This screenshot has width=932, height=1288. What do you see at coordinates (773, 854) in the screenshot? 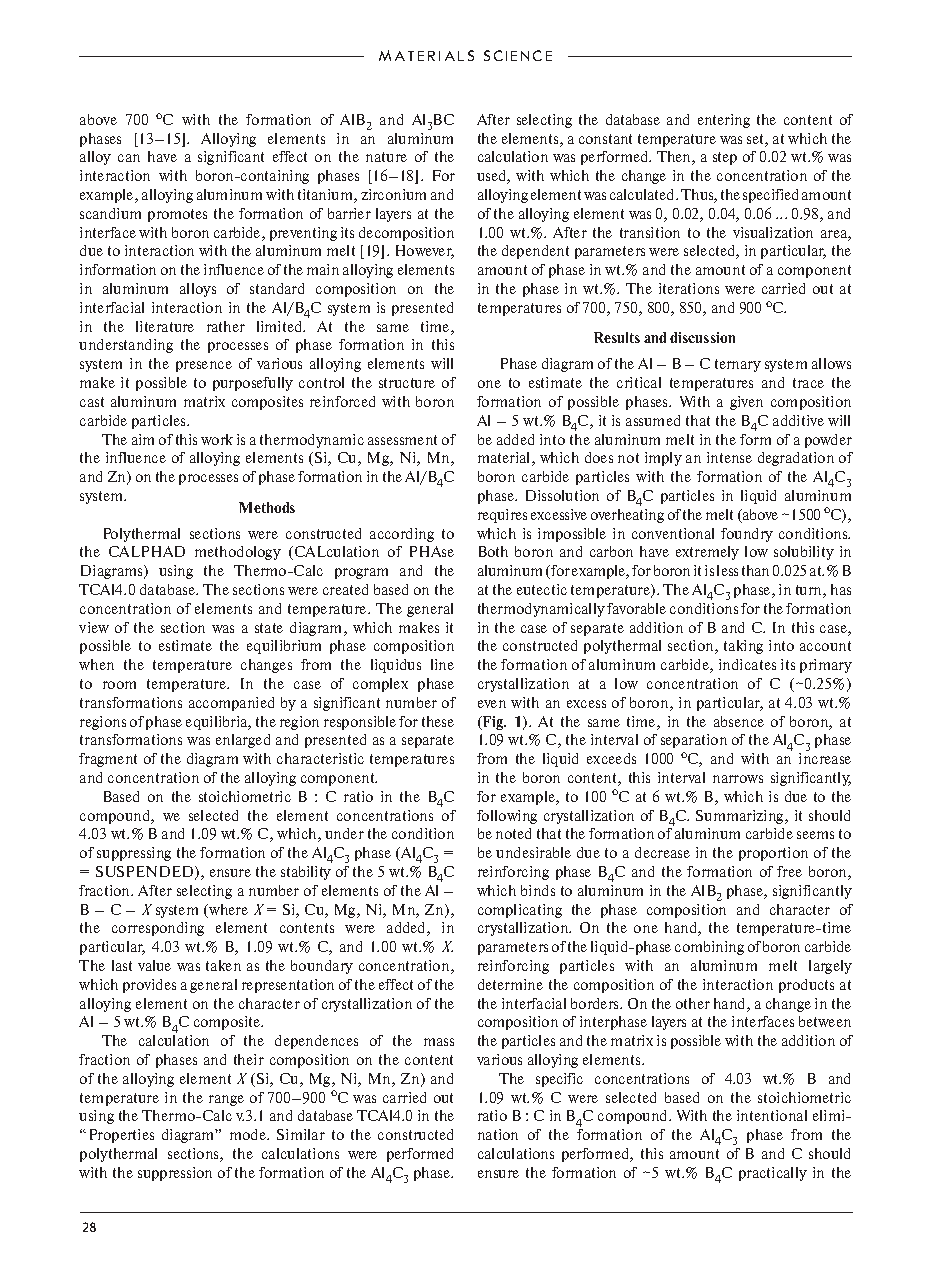
I see `proportion` at bounding box center [773, 854].
